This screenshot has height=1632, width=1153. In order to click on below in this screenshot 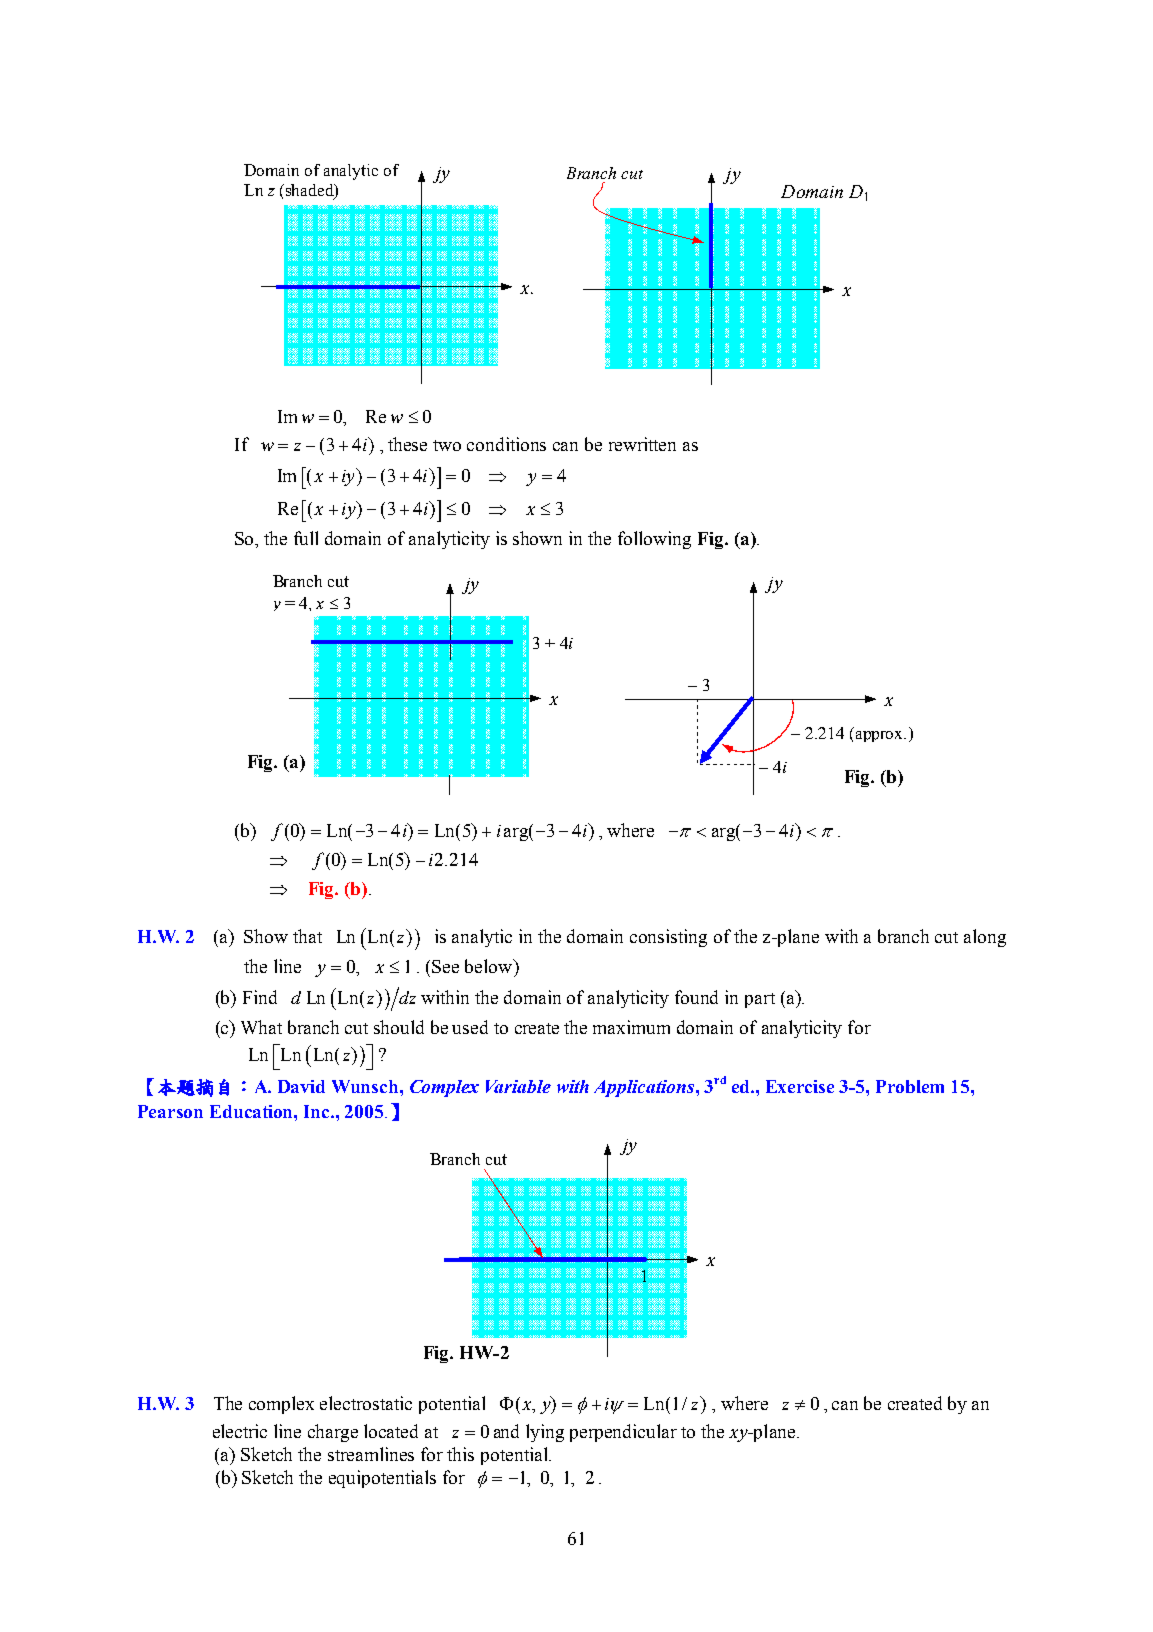, I will do `click(490, 966)`.
